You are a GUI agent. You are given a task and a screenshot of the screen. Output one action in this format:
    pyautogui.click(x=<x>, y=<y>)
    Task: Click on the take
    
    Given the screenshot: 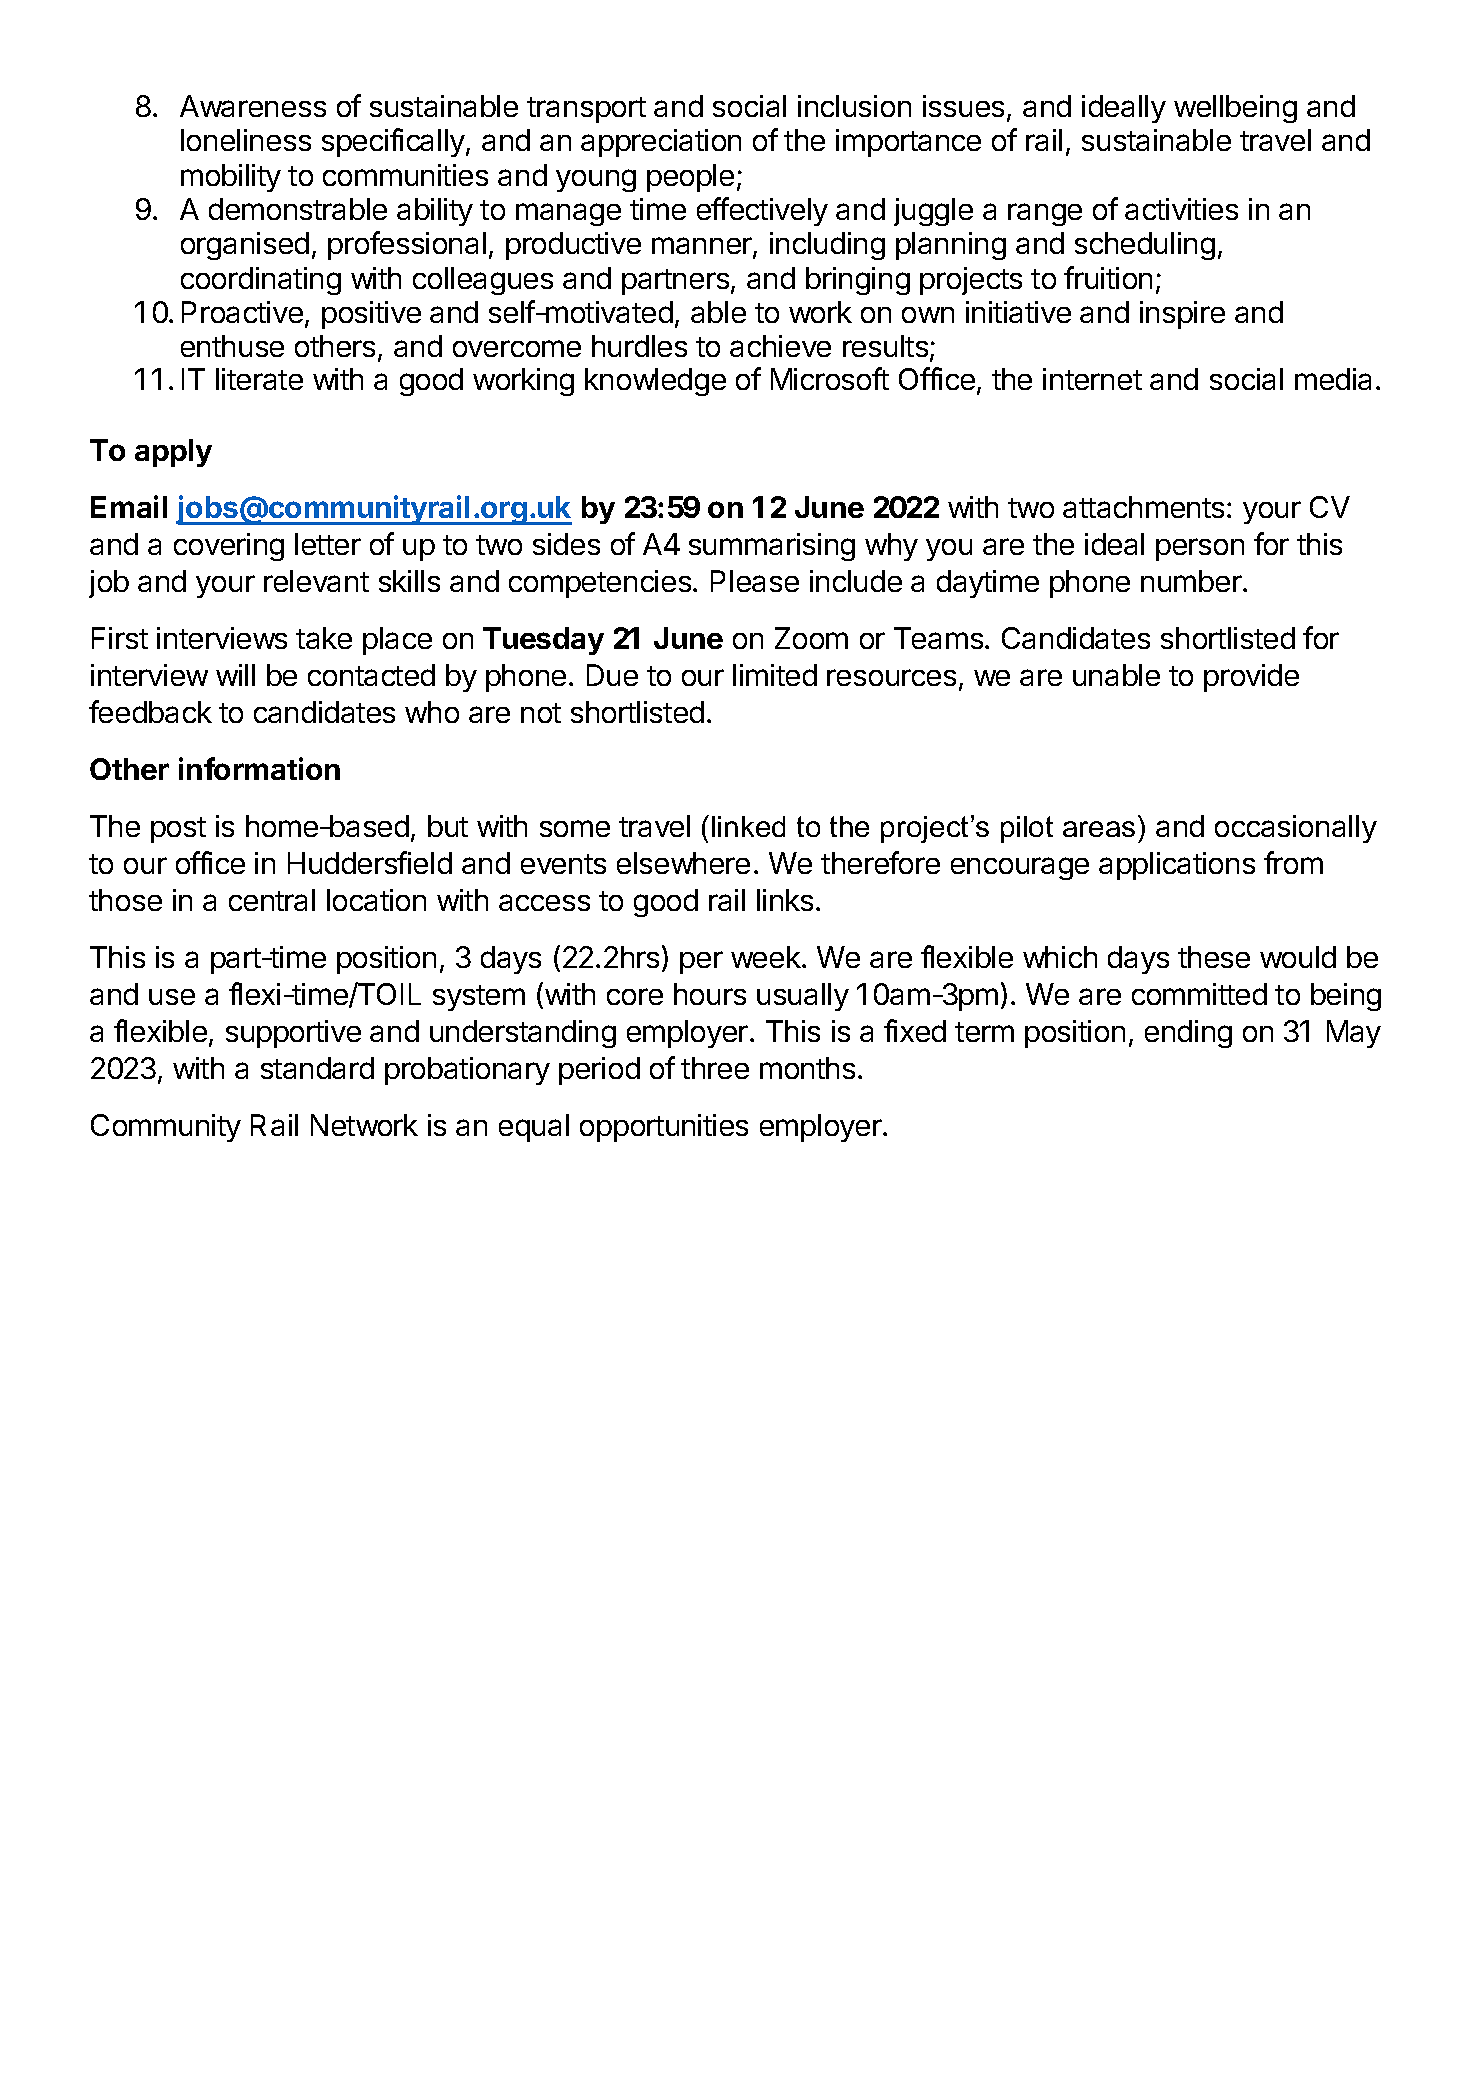 What is the action you would take?
    pyautogui.click(x=324, y=638)
